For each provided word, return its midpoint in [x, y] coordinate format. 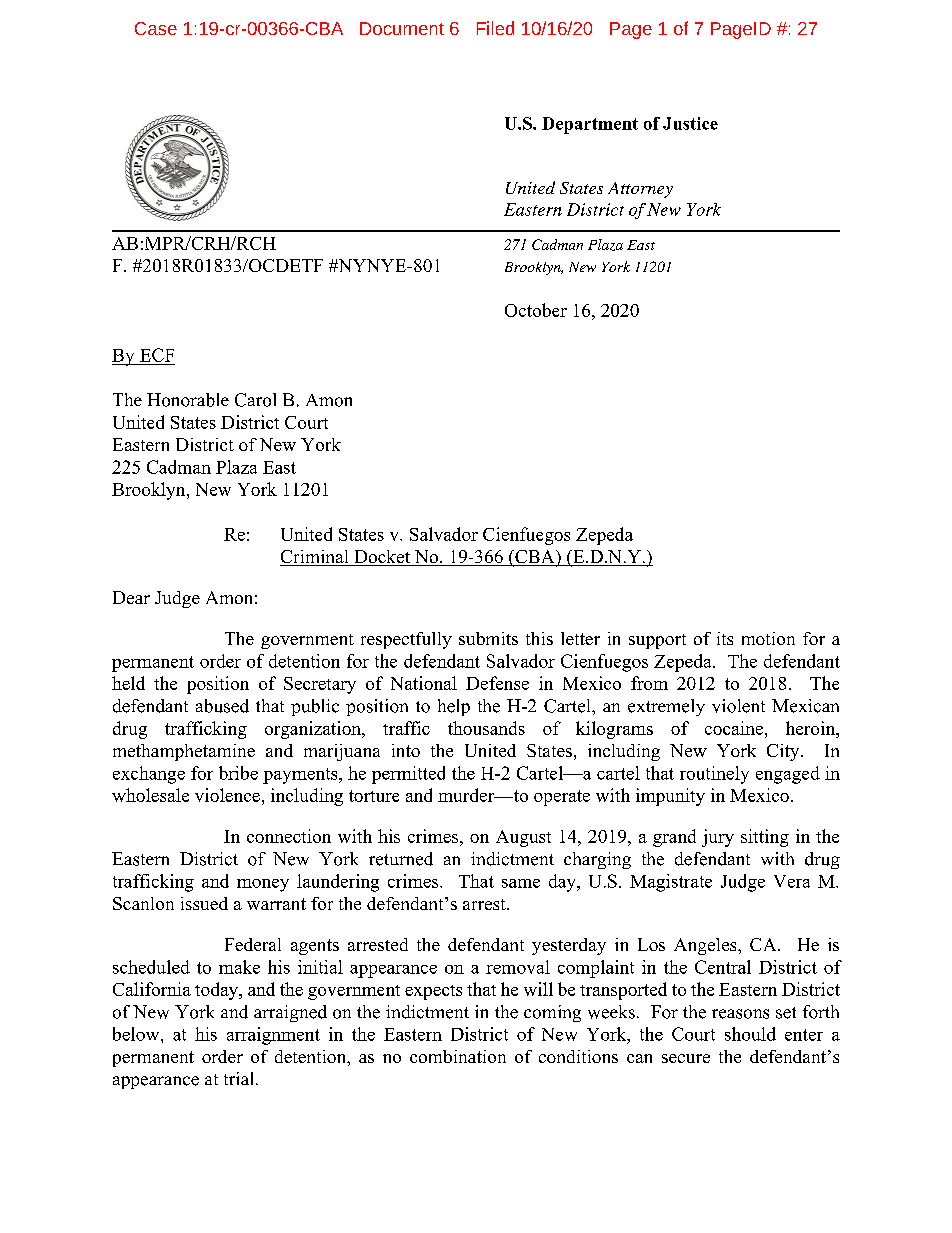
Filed [495, 28]
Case [156, 28]
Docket [382, 558]
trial [240, 1078]
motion [768, 638]
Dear [131, 597]
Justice [690, 123]
